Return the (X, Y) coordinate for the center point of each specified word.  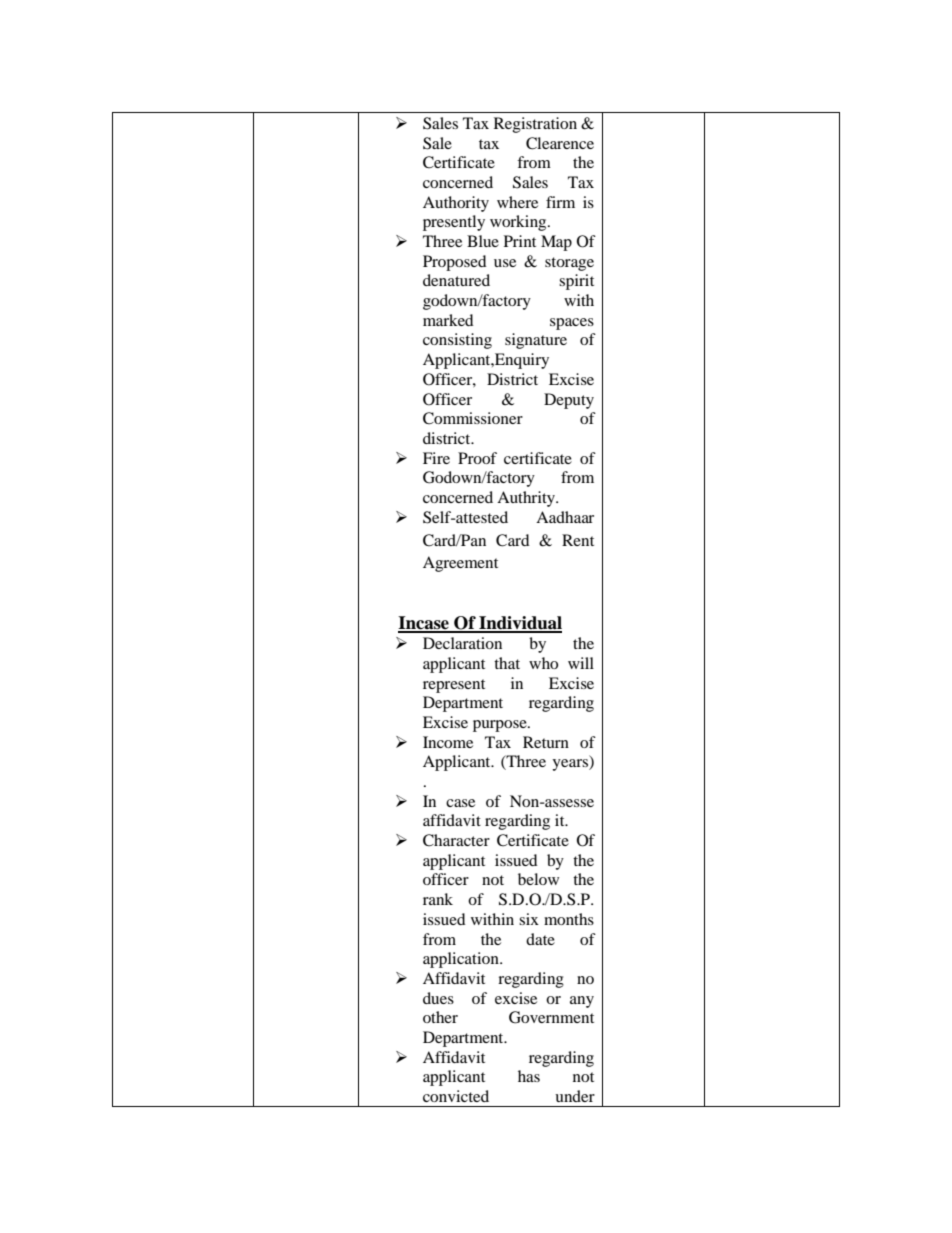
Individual (519, 624)
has (529, 1076)
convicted (456, 1096)
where (517, 202)
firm (560, 202)
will (581, 663)
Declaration (462, 643)
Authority (456, 204)
